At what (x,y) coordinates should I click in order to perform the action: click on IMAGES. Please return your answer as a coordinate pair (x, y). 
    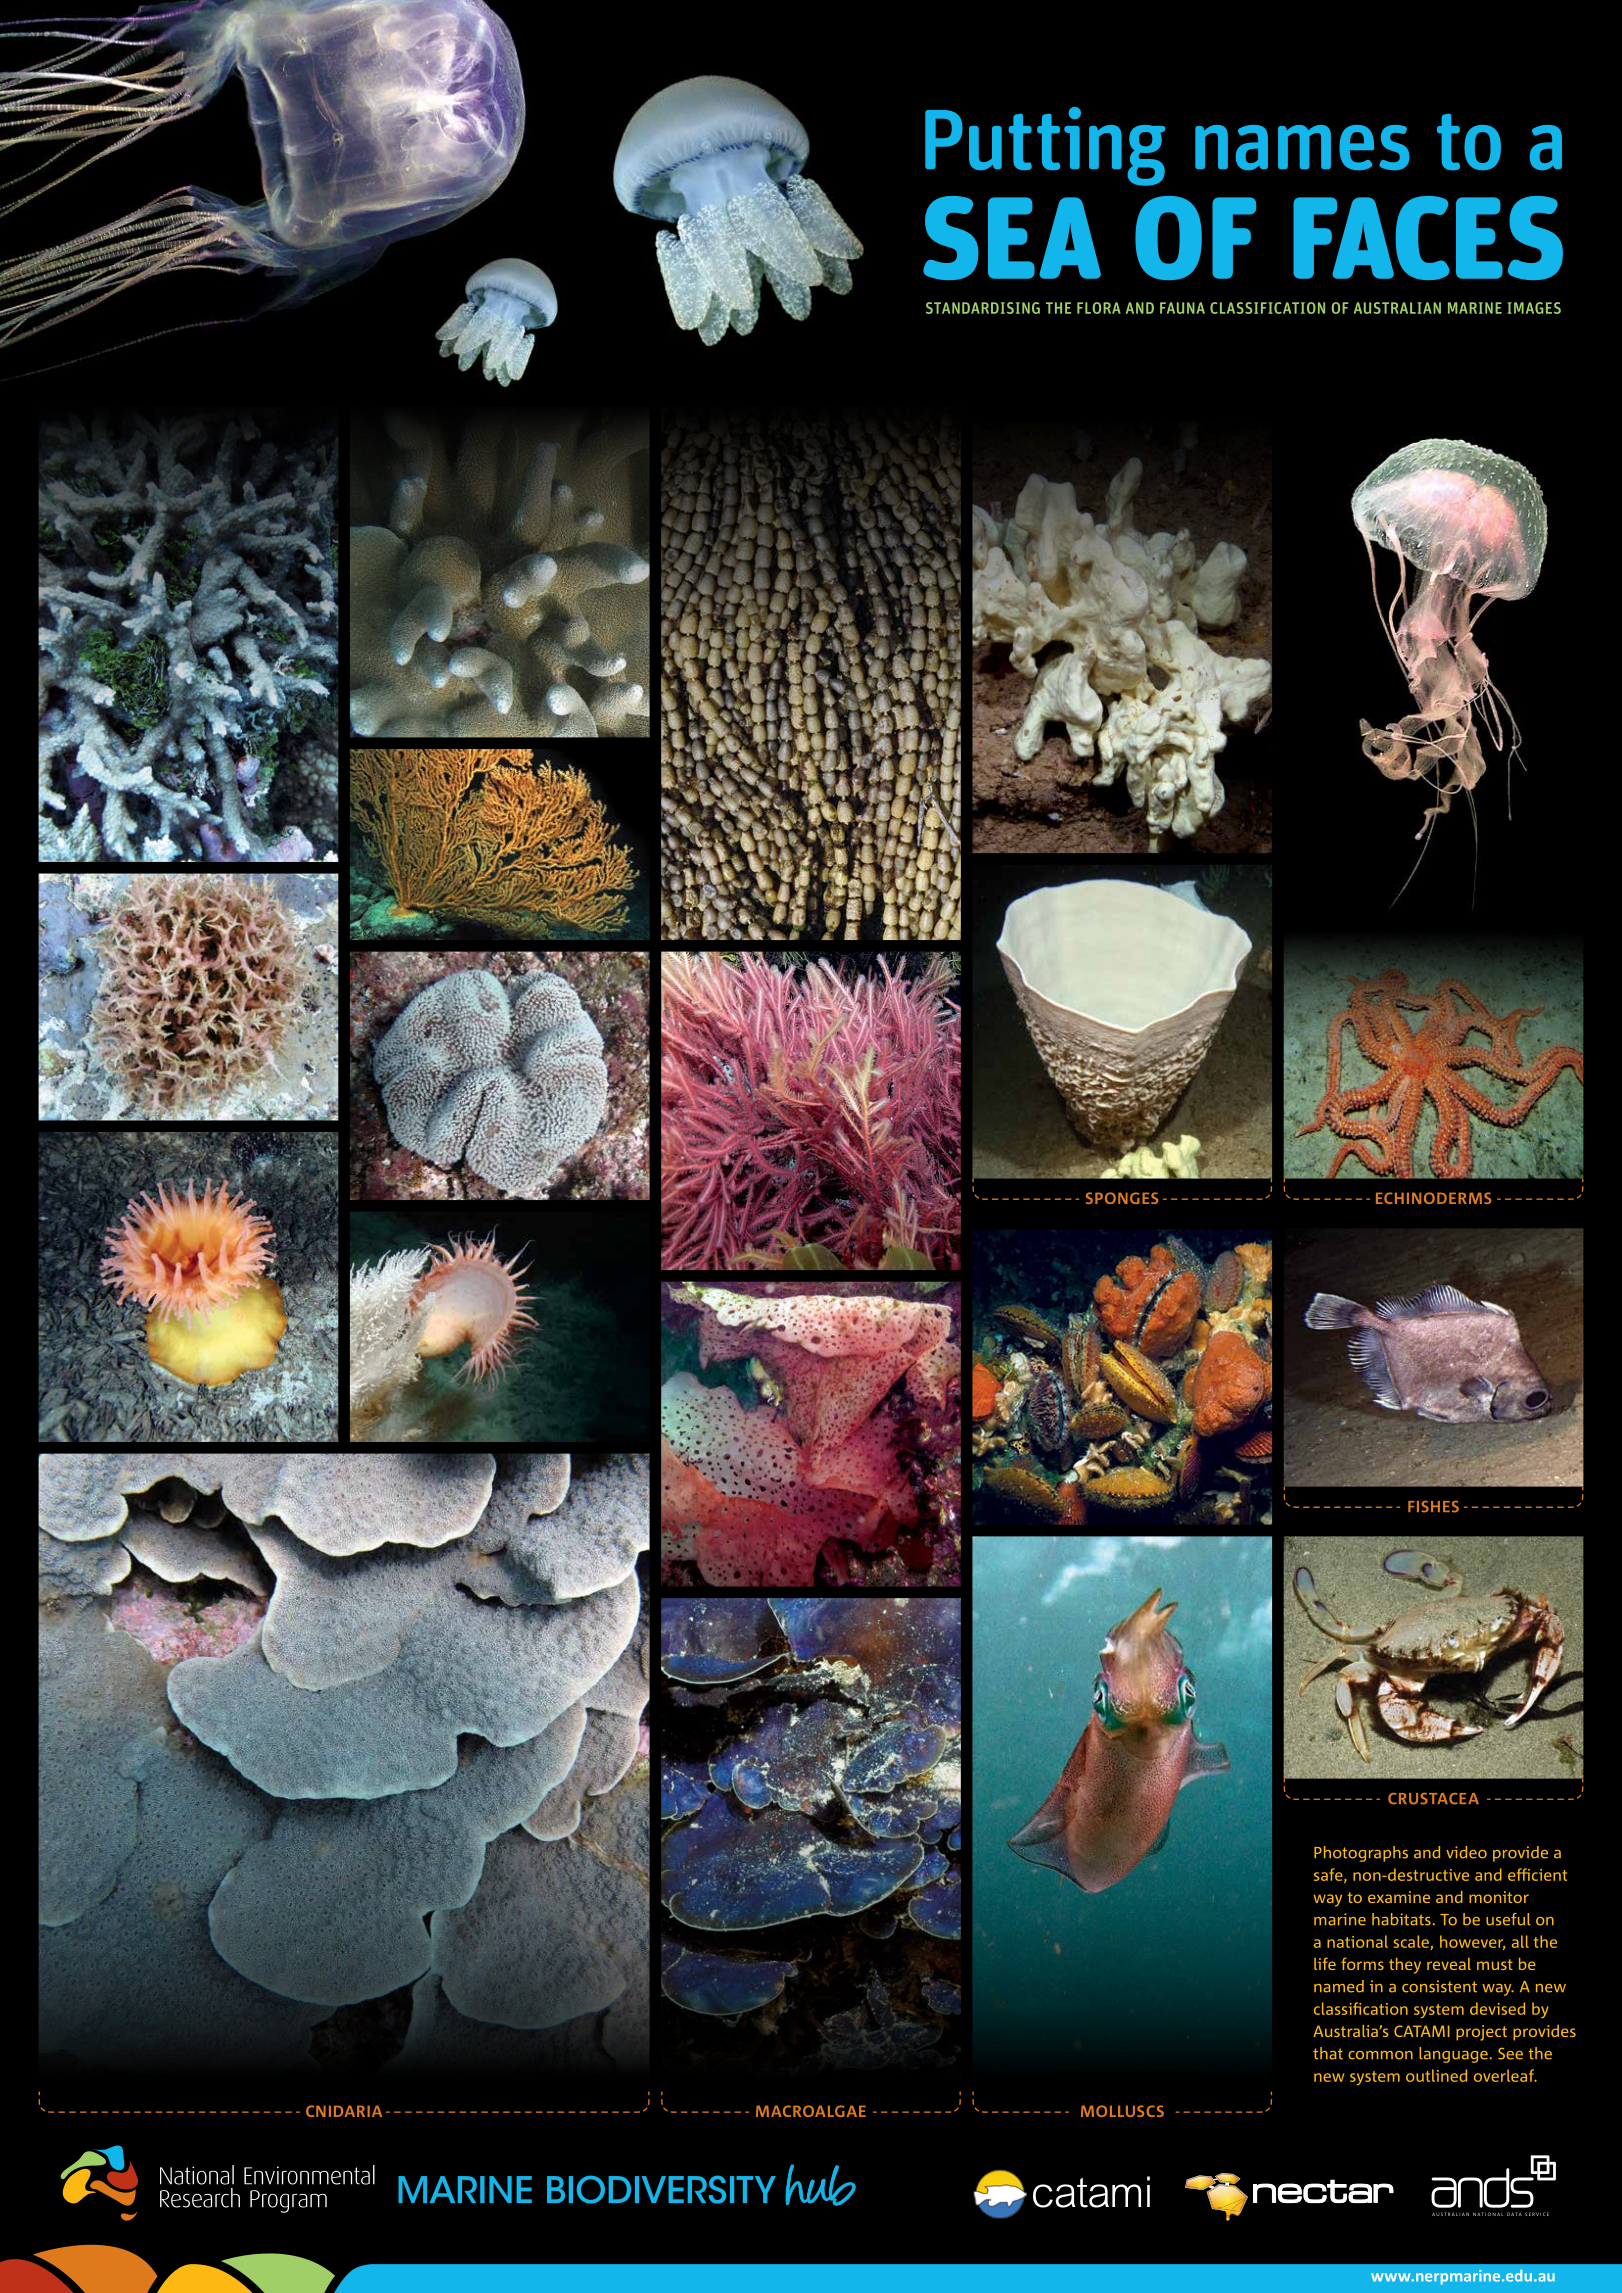
    Looking at the image, I should click on (1534, 308).
